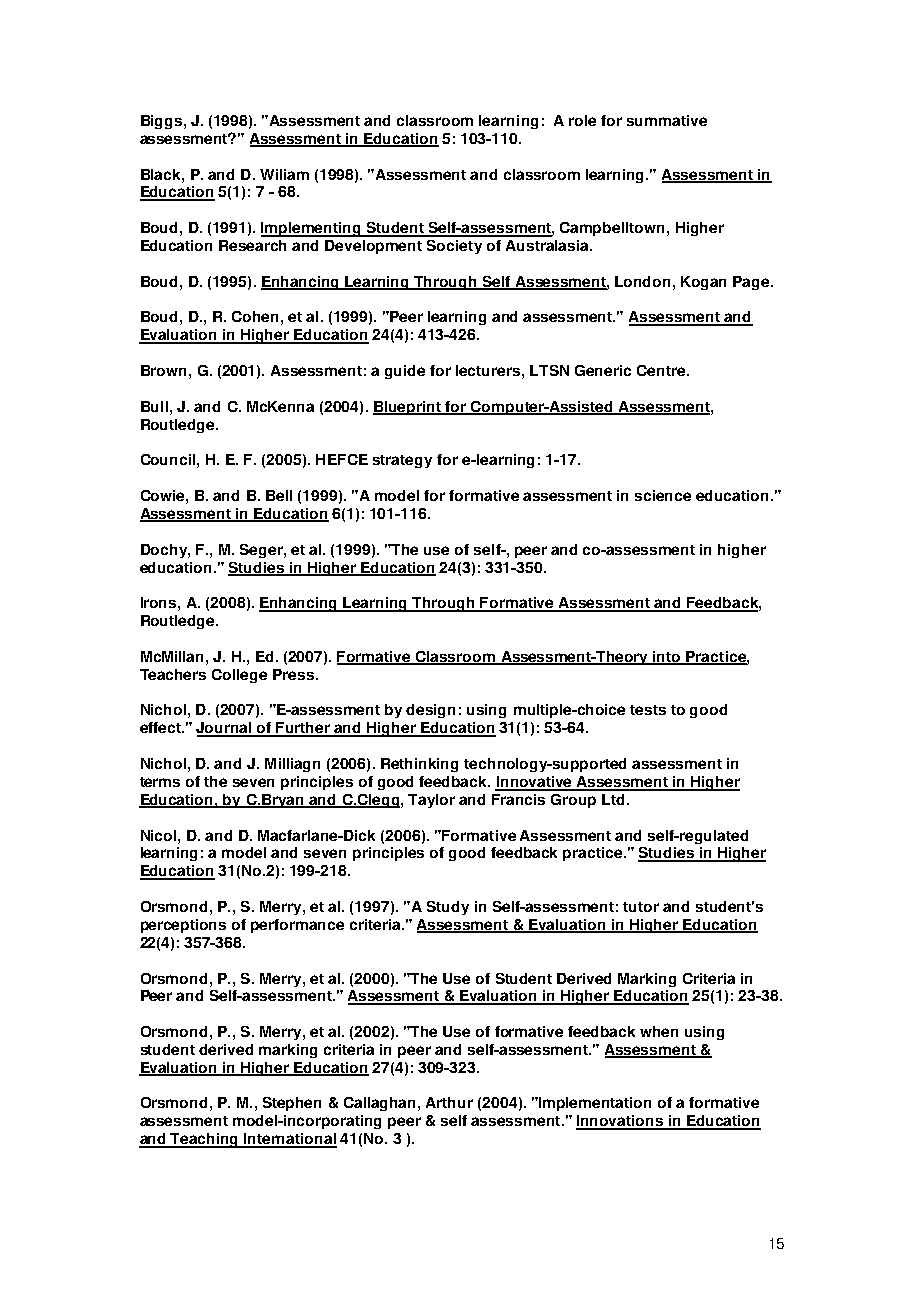 Image resolution: width=924 pixels, height=1308 pixels. What do you see at coordinates (162, 174) in the document?
I see `Black` at bounding box center [162, 174].
